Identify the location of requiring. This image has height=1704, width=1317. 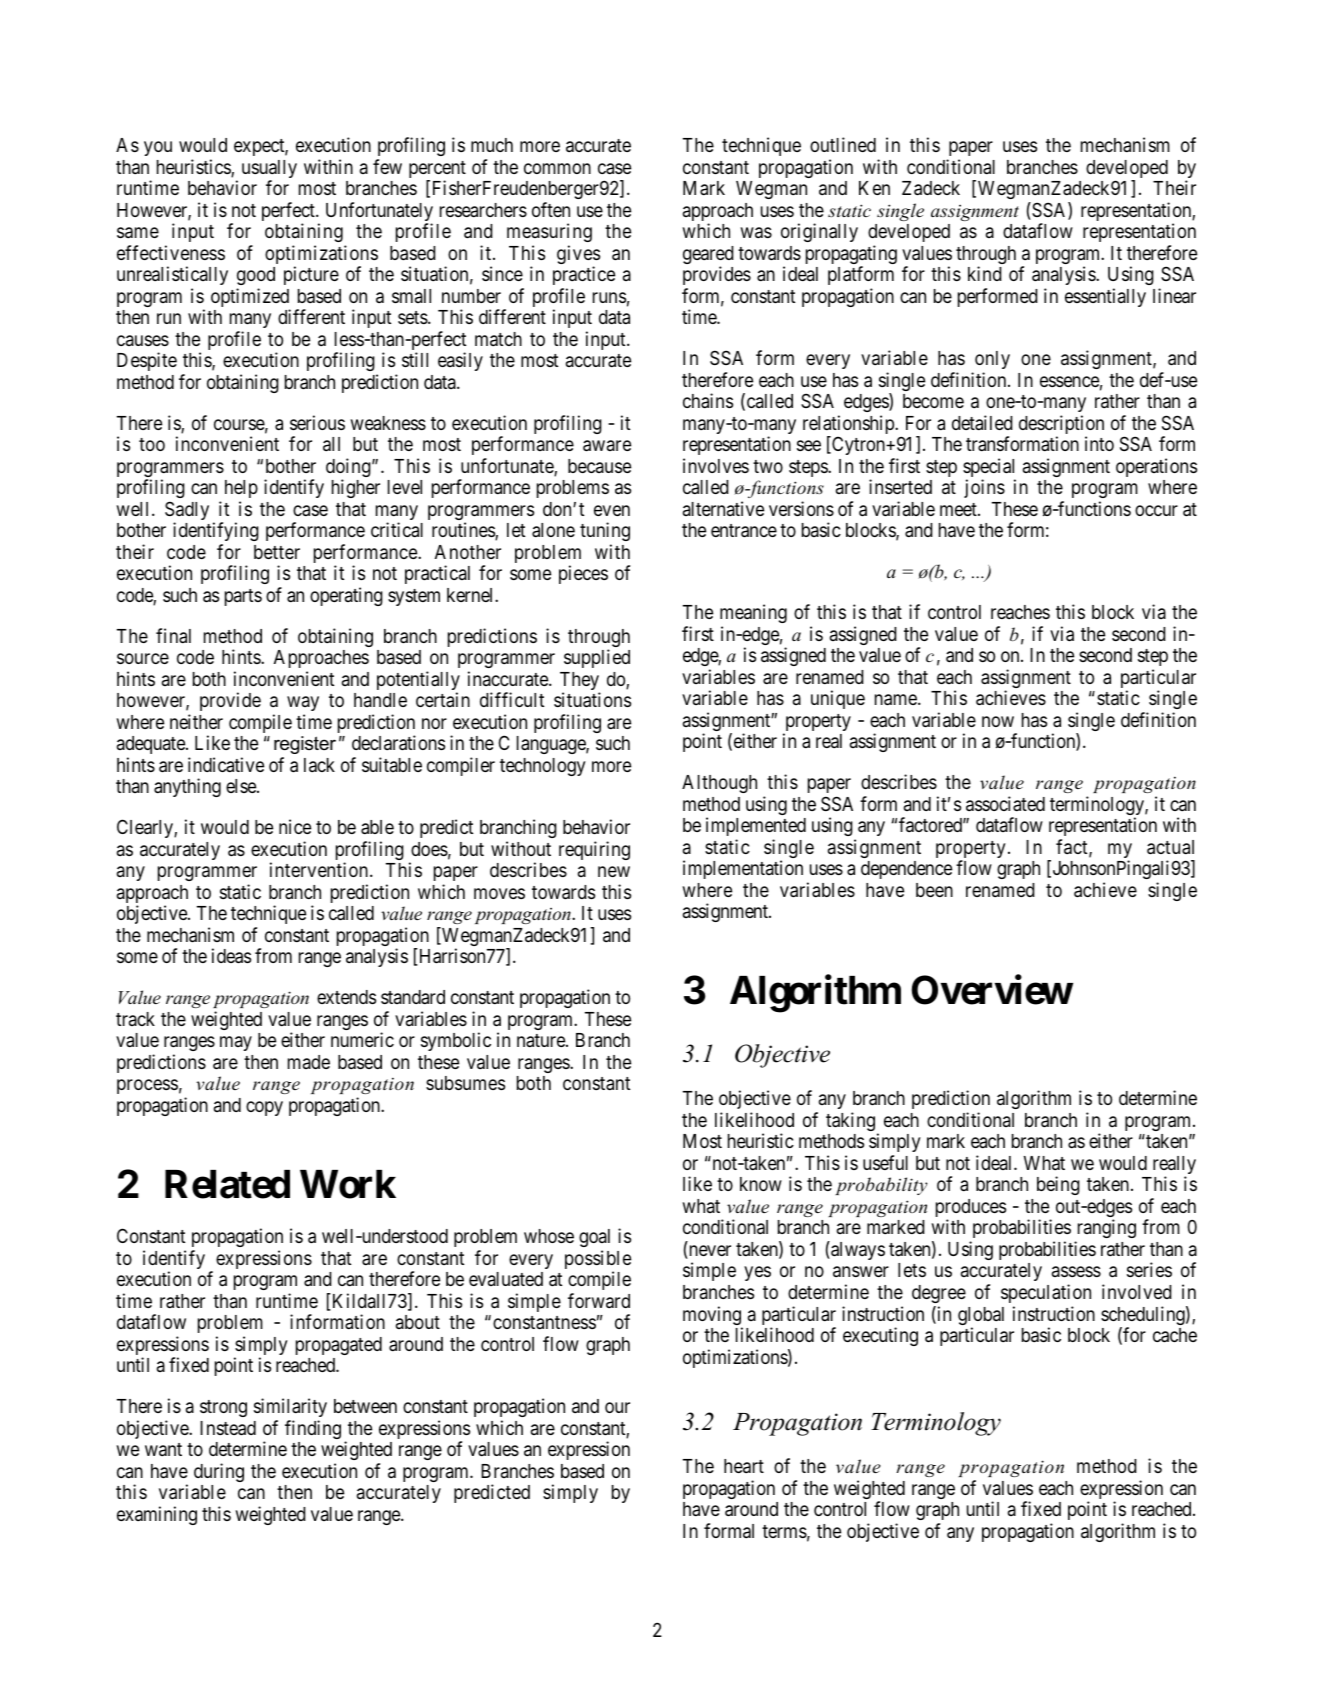
(594, 850).
